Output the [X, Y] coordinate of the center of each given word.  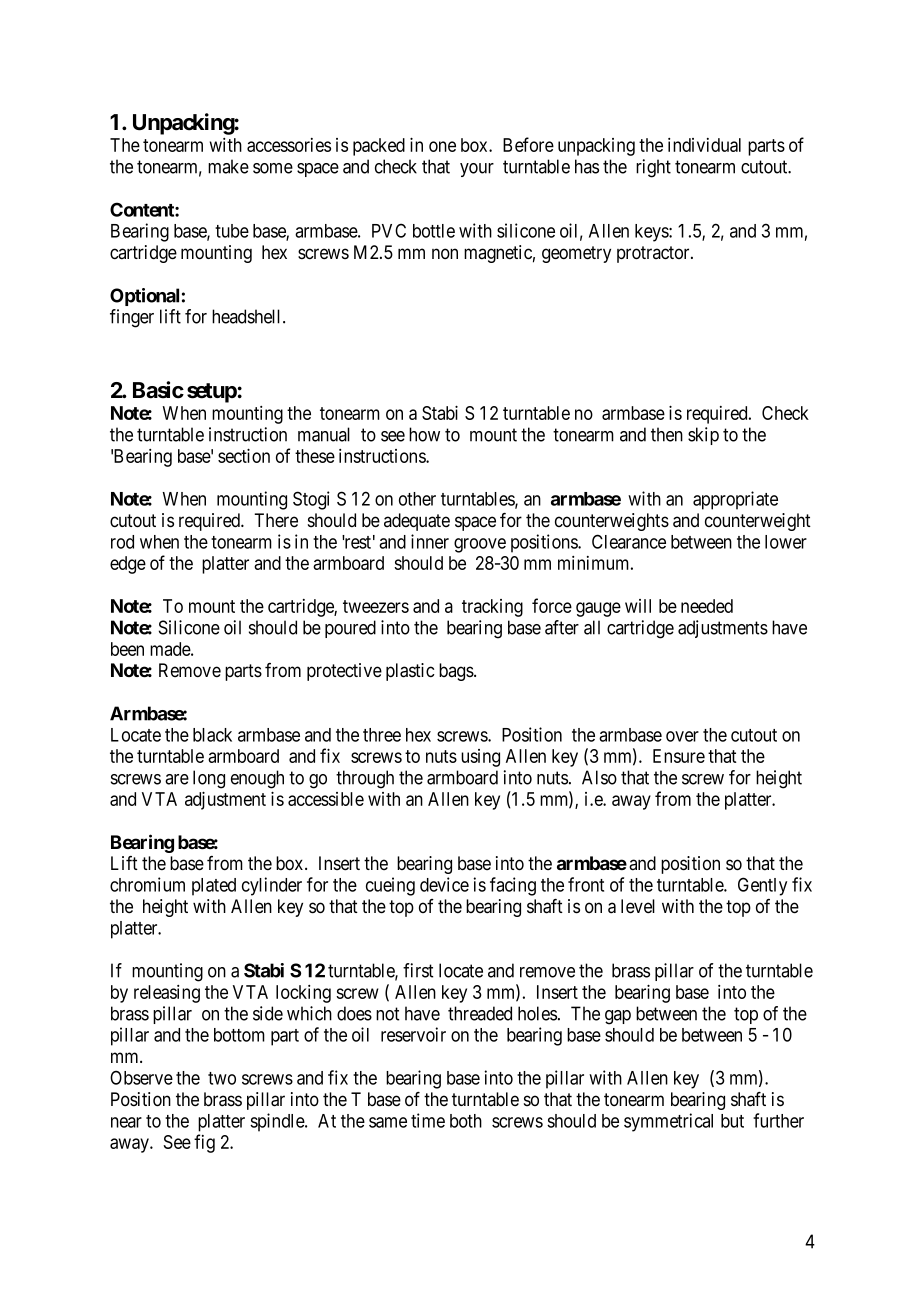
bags [456, 672]
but [732, 1121]
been [127, 649]
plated [214, 887]
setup [212, 393]
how [424, 434]
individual [704, 145]
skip [703, 436]
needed [707, 606]
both [466, 1121]
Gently [762, 886]
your [477, 170]
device [444, 884]
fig [204, 1143]
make [228, 166]
